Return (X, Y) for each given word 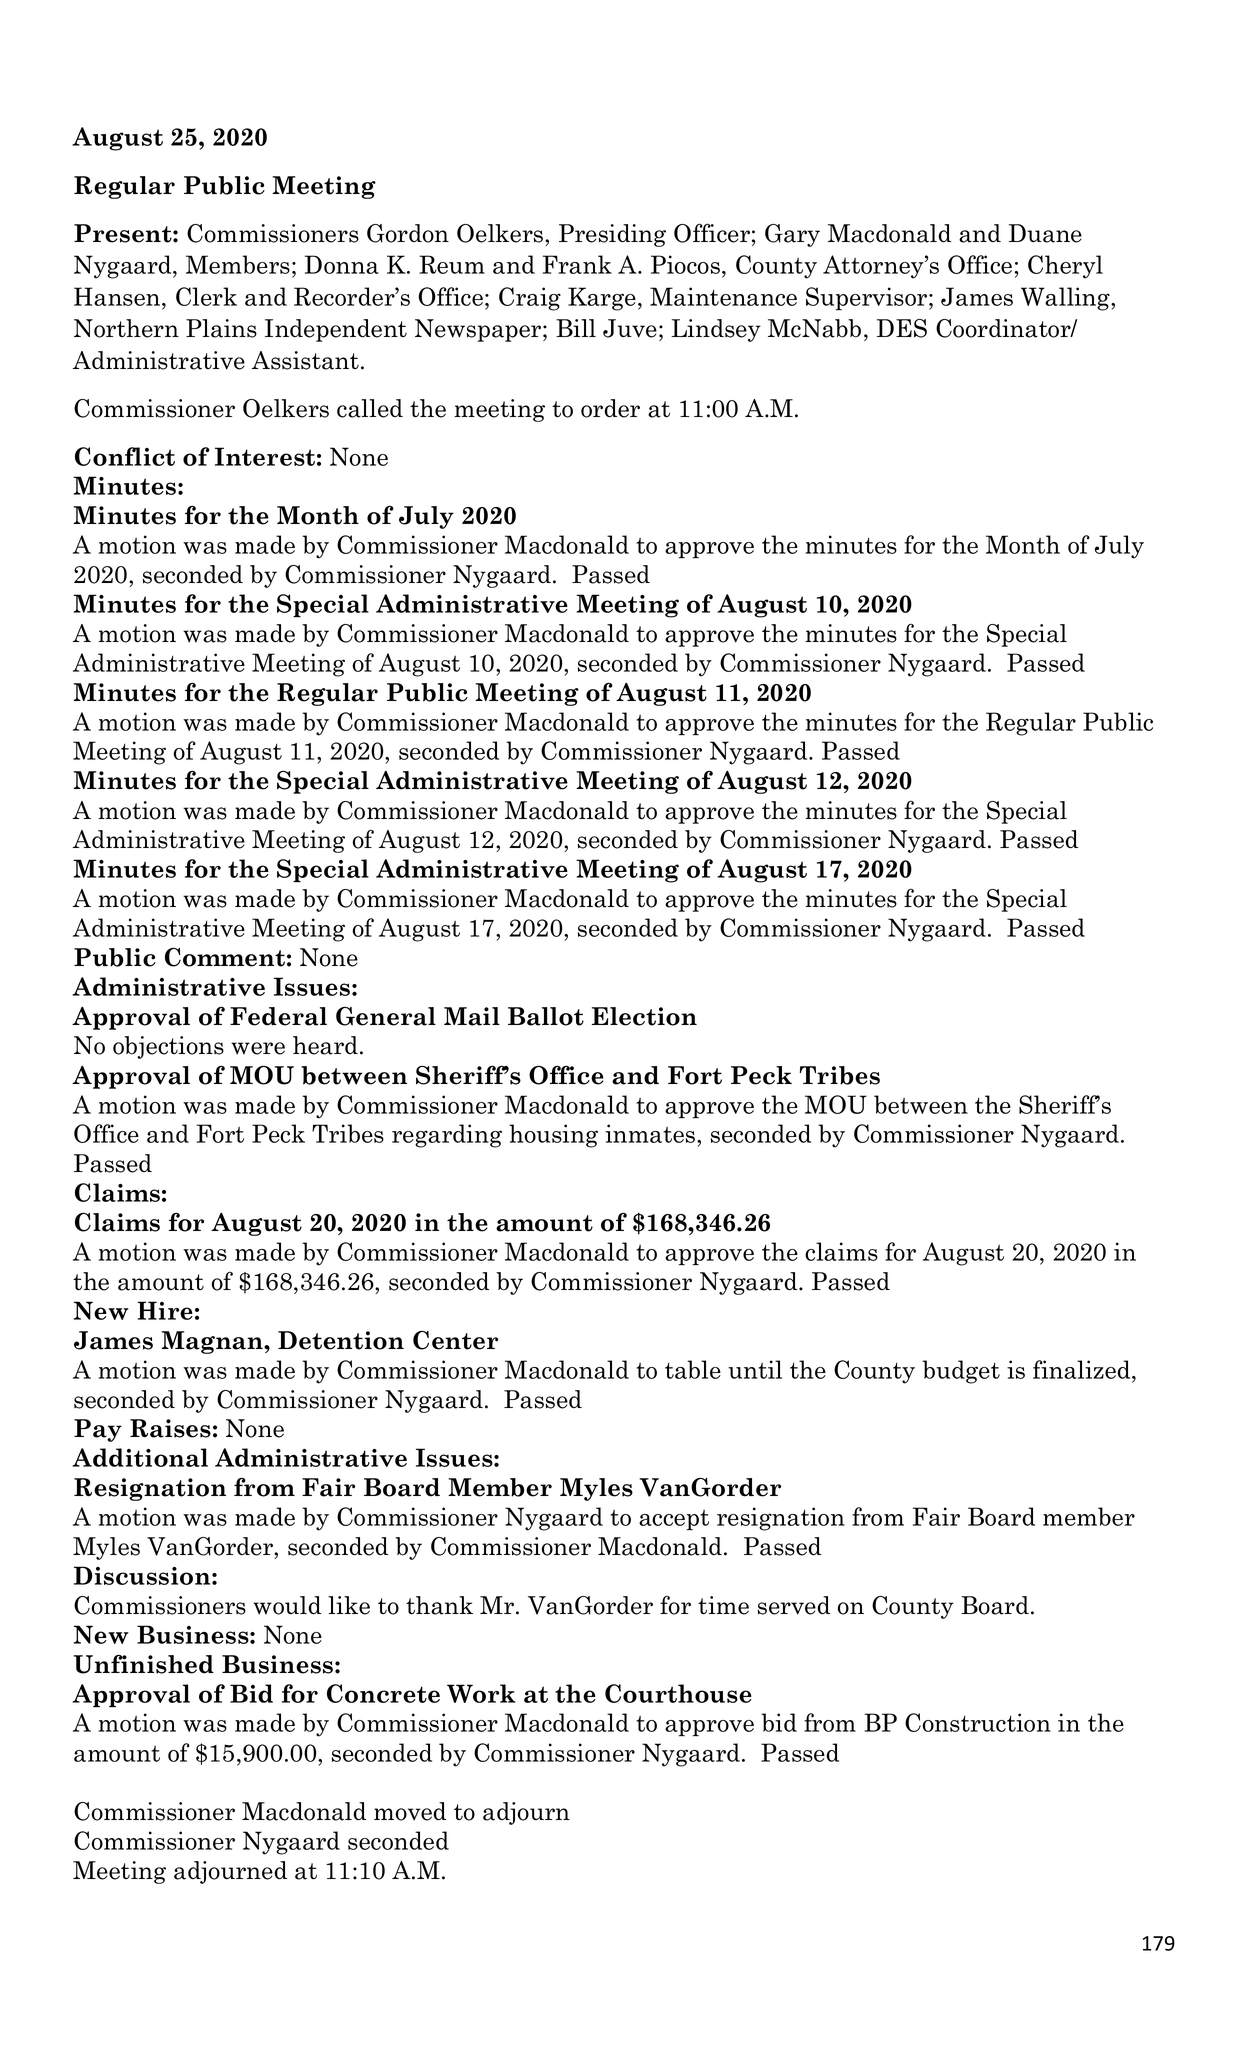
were (258, 1048)
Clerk (206, 296)
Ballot (546, 1016)
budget (961, 1372)
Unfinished (143, 1664)
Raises (170, 1428)
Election (644, 1016)
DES (902, 328)
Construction (978, 1722)
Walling (1066, 299)
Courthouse (678, 1693)
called (370, 408)
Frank (577, 264)
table (693, 1369)
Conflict (125, 456)
